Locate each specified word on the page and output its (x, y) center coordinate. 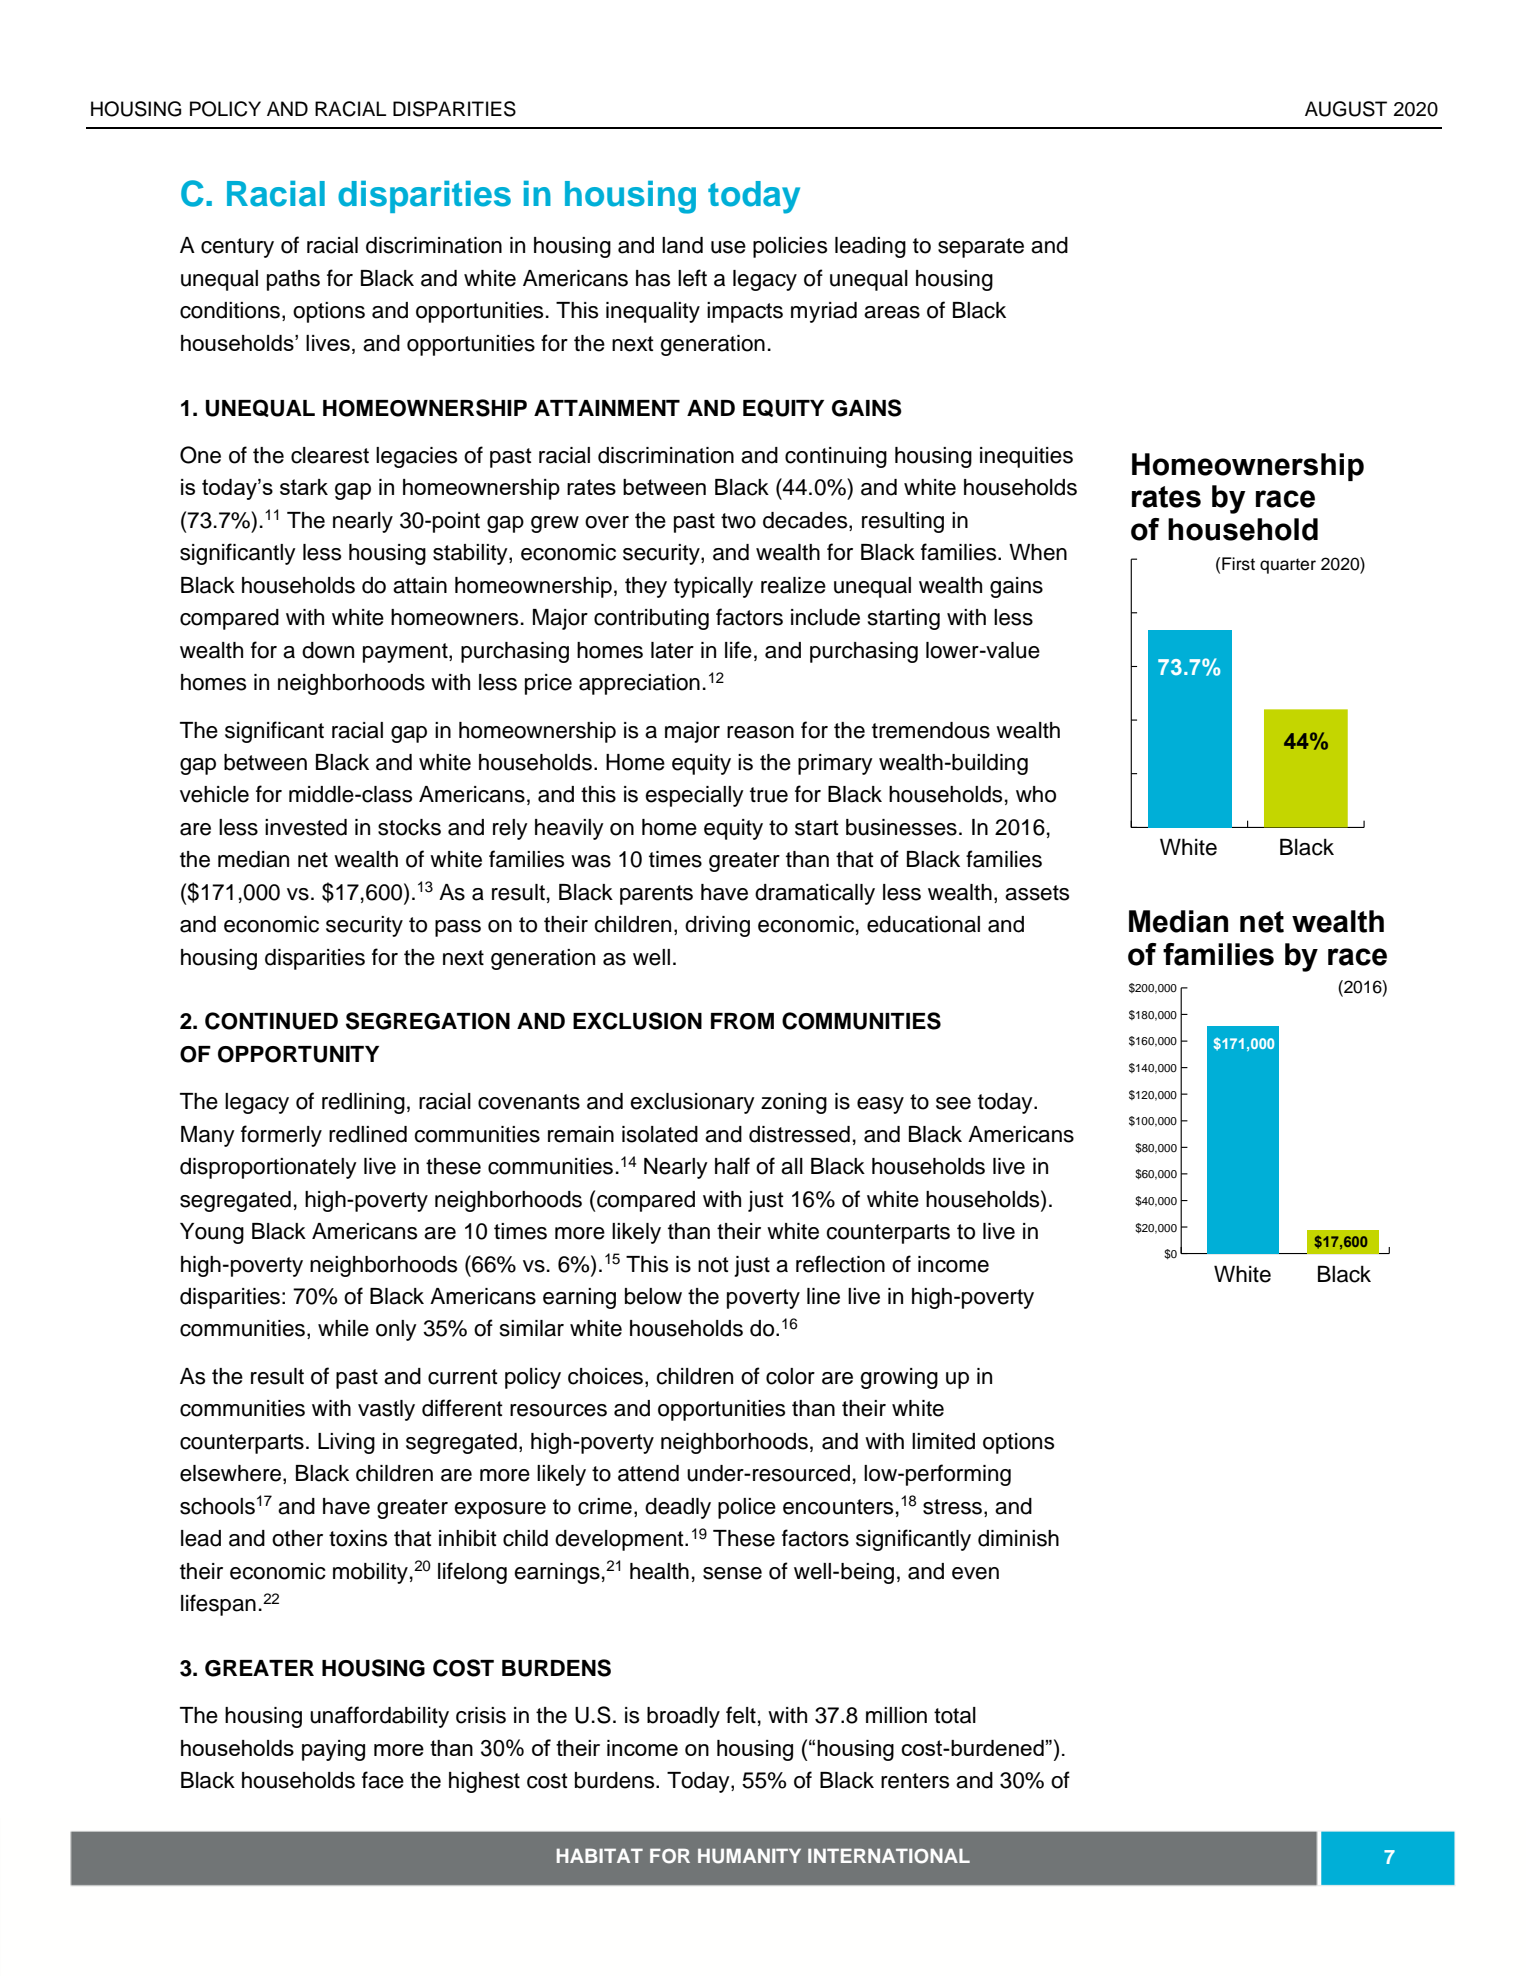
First (1238, 564)
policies (790, 247)
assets (1037, 893)
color (790, 1376)
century (237, 248)
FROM (742, 1021)
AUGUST (1346, 109)
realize (793, 585)
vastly (386, 1410)
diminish (1018, 1538)
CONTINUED (271, 1021)
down (328, 650)
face (383, 1780)
